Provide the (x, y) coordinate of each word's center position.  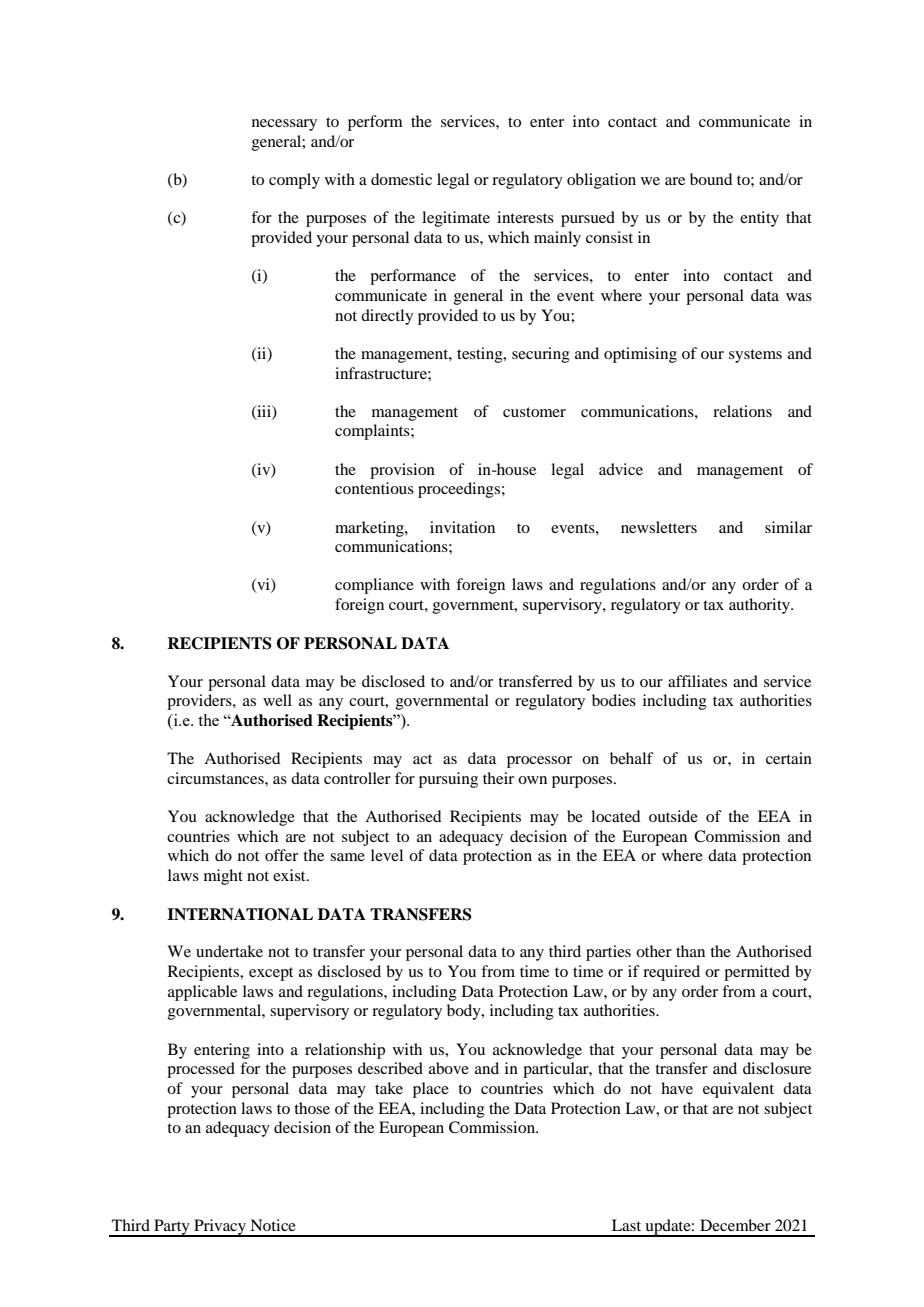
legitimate (456, 219)
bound (711, 179)
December (735, 1225)
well (277, 700)
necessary (284, 125)
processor (539, 762)
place (431, 1090)
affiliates (697, 681)
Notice (273, 1225)
